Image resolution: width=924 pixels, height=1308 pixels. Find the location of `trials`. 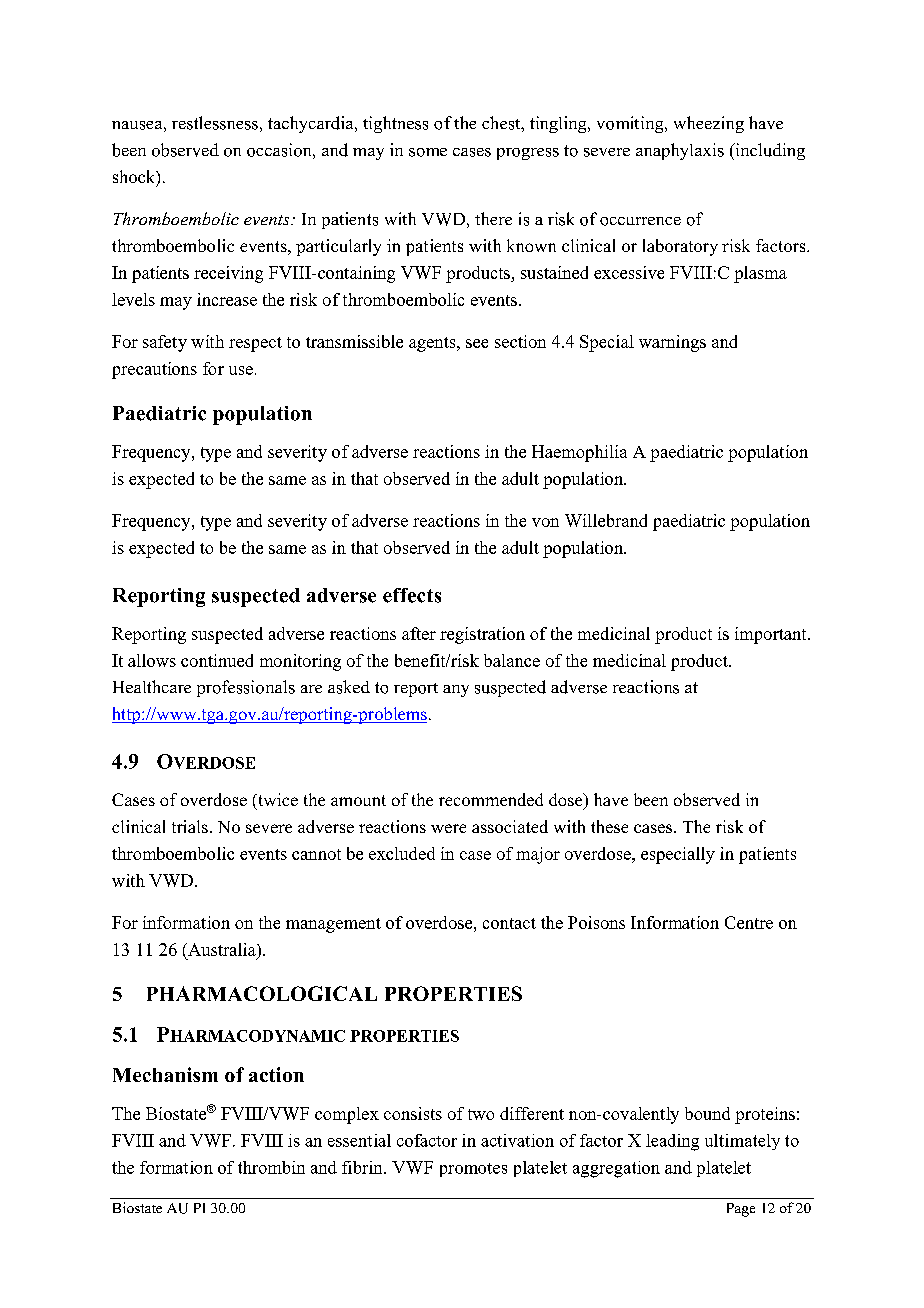

trials is located at coordinates (190, 826).
